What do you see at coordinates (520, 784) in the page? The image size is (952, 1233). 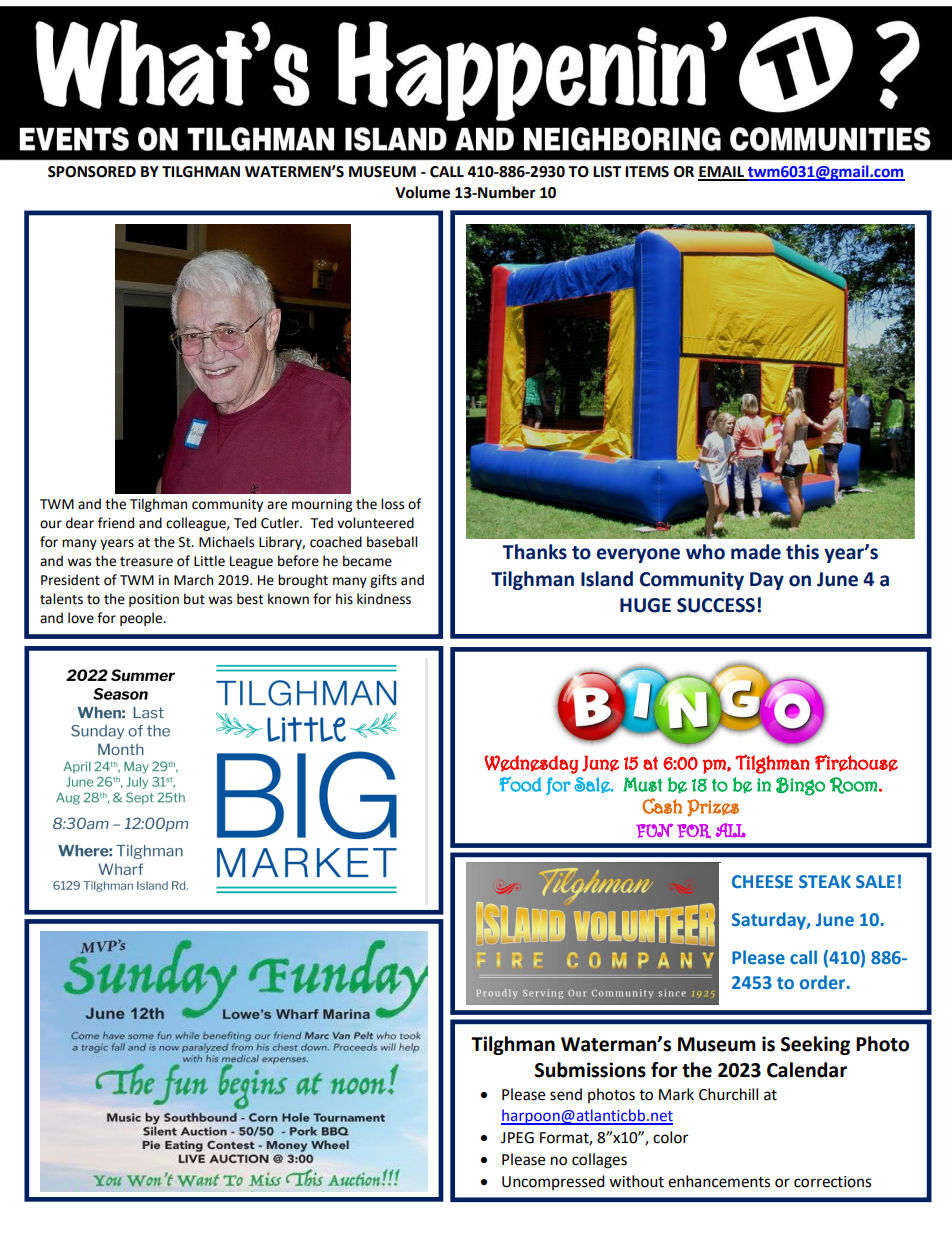 I see `Food` at bounding box center [520, 784].
